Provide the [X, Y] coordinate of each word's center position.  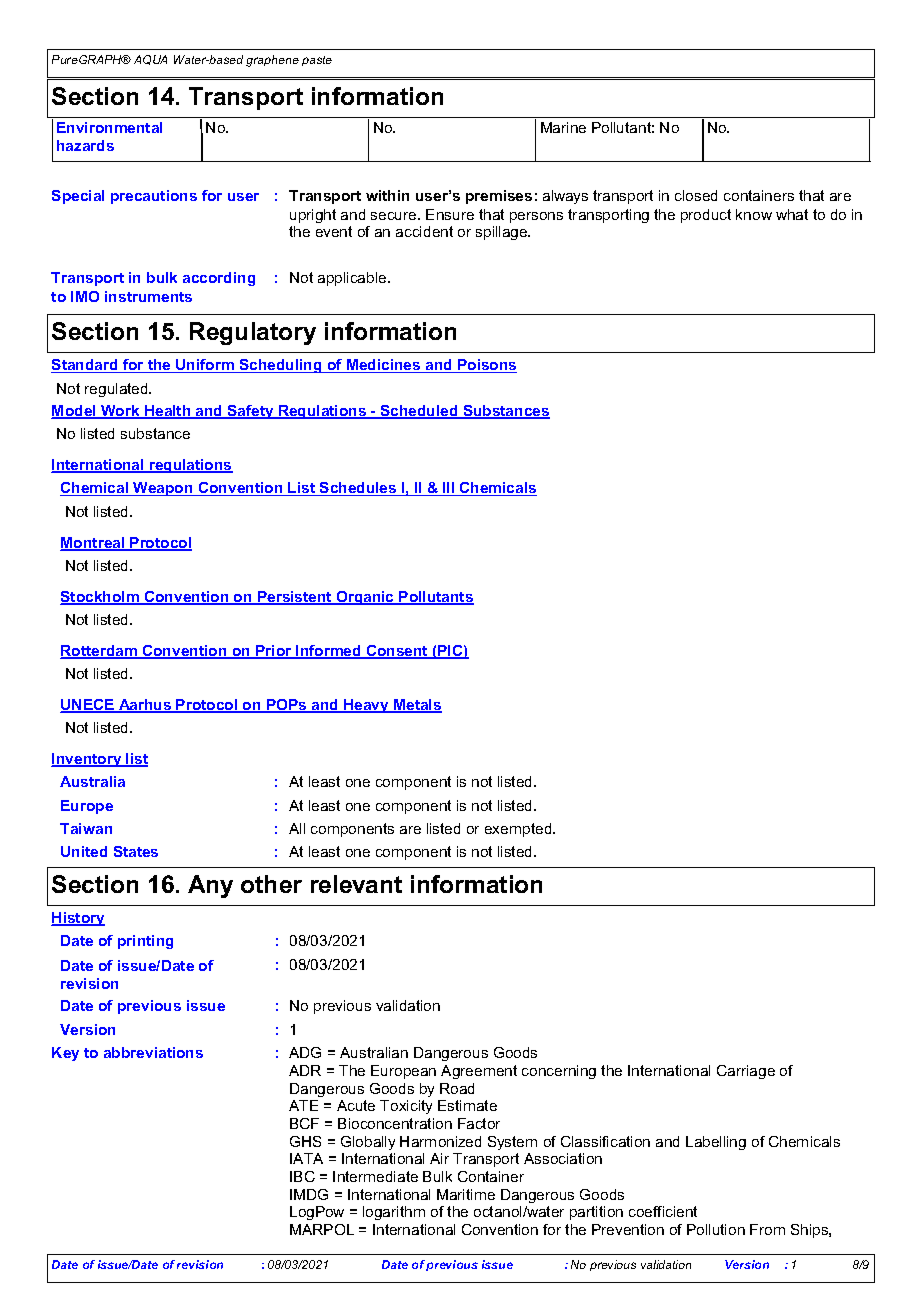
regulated [117, 390]
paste [317, 61]
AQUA [150, 60]
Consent [397, 652]
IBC [302, 1176]
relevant [356, 884]
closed [696, 195]
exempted [519, 830]
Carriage [746, 1072]
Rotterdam [100, 652]
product [706, 216]
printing [145, 942]
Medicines [384, 366]
